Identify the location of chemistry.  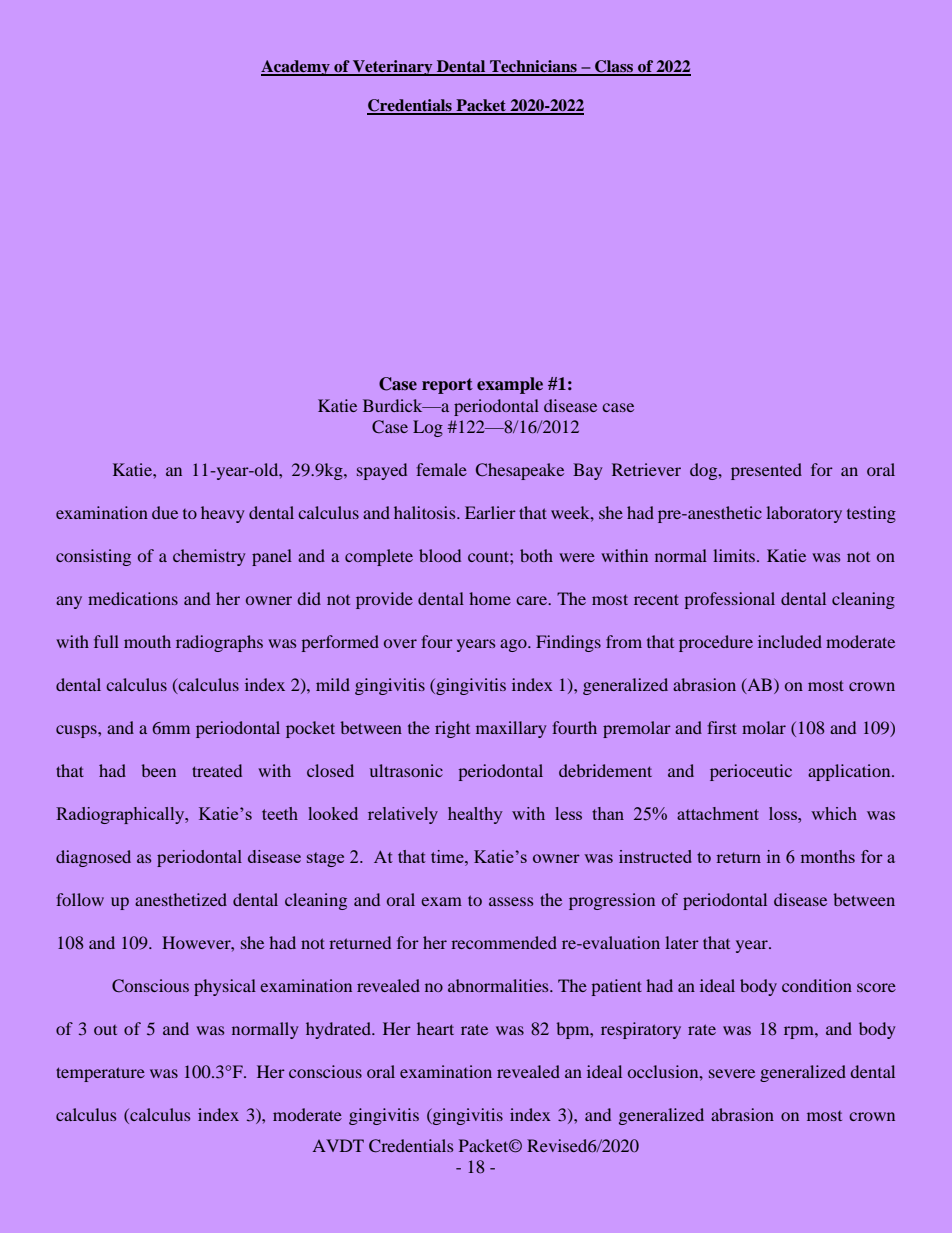
(209, 557).
